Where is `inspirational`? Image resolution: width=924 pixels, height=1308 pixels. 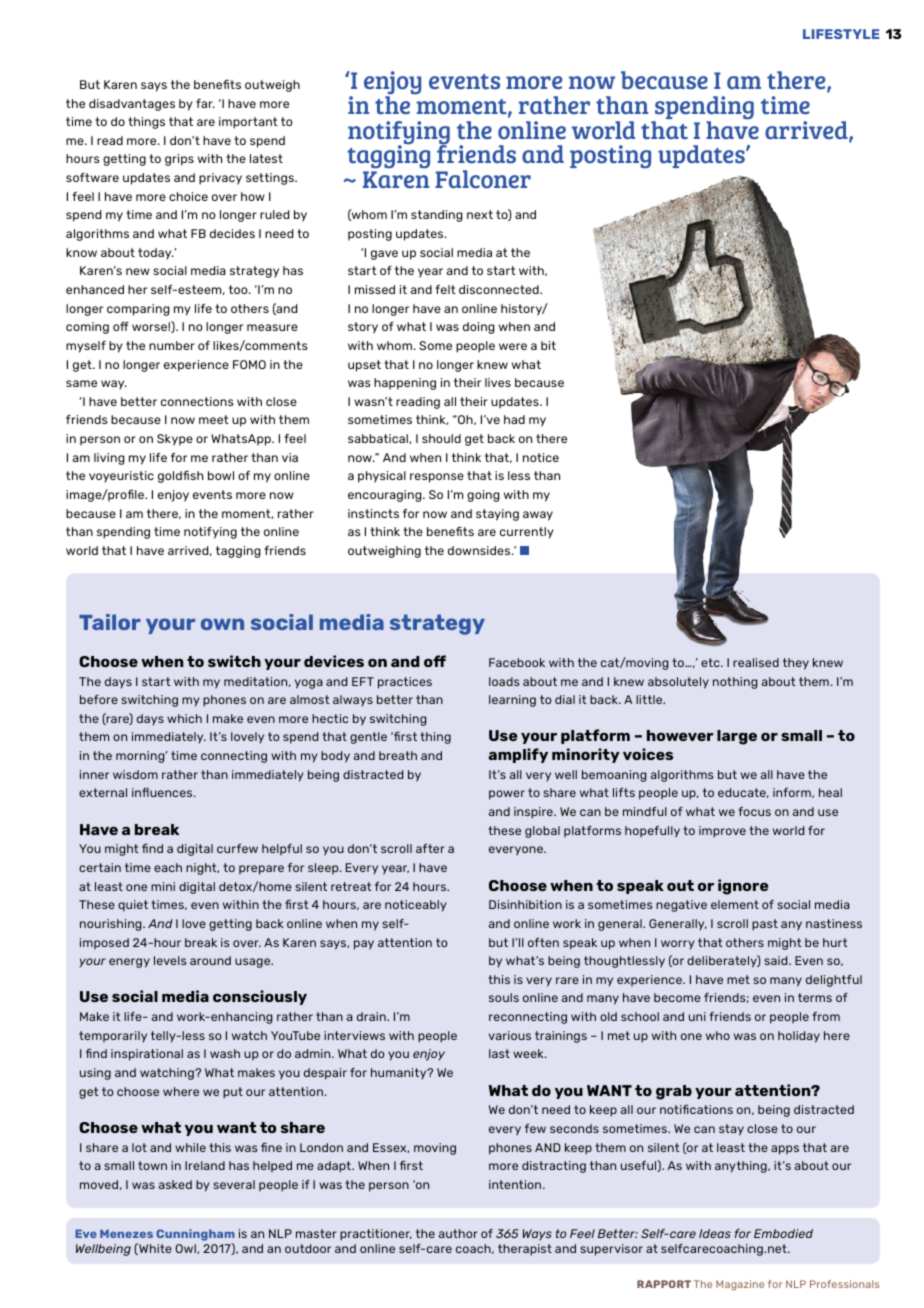 inspirational is located at coordinates (147, 1055).
